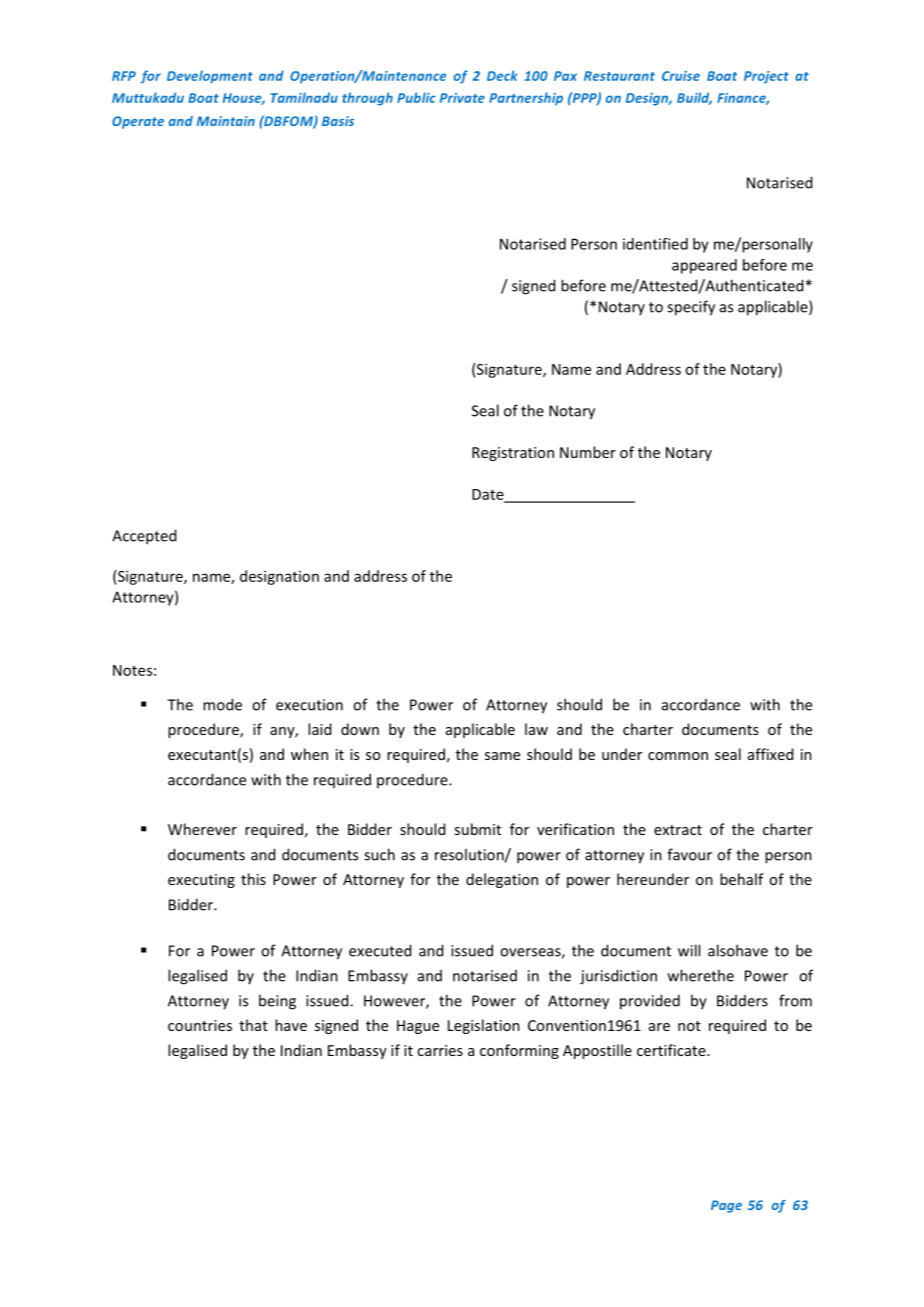  Describe the element at coordinates (691, 308) in the document. I see `specify` at that location.
